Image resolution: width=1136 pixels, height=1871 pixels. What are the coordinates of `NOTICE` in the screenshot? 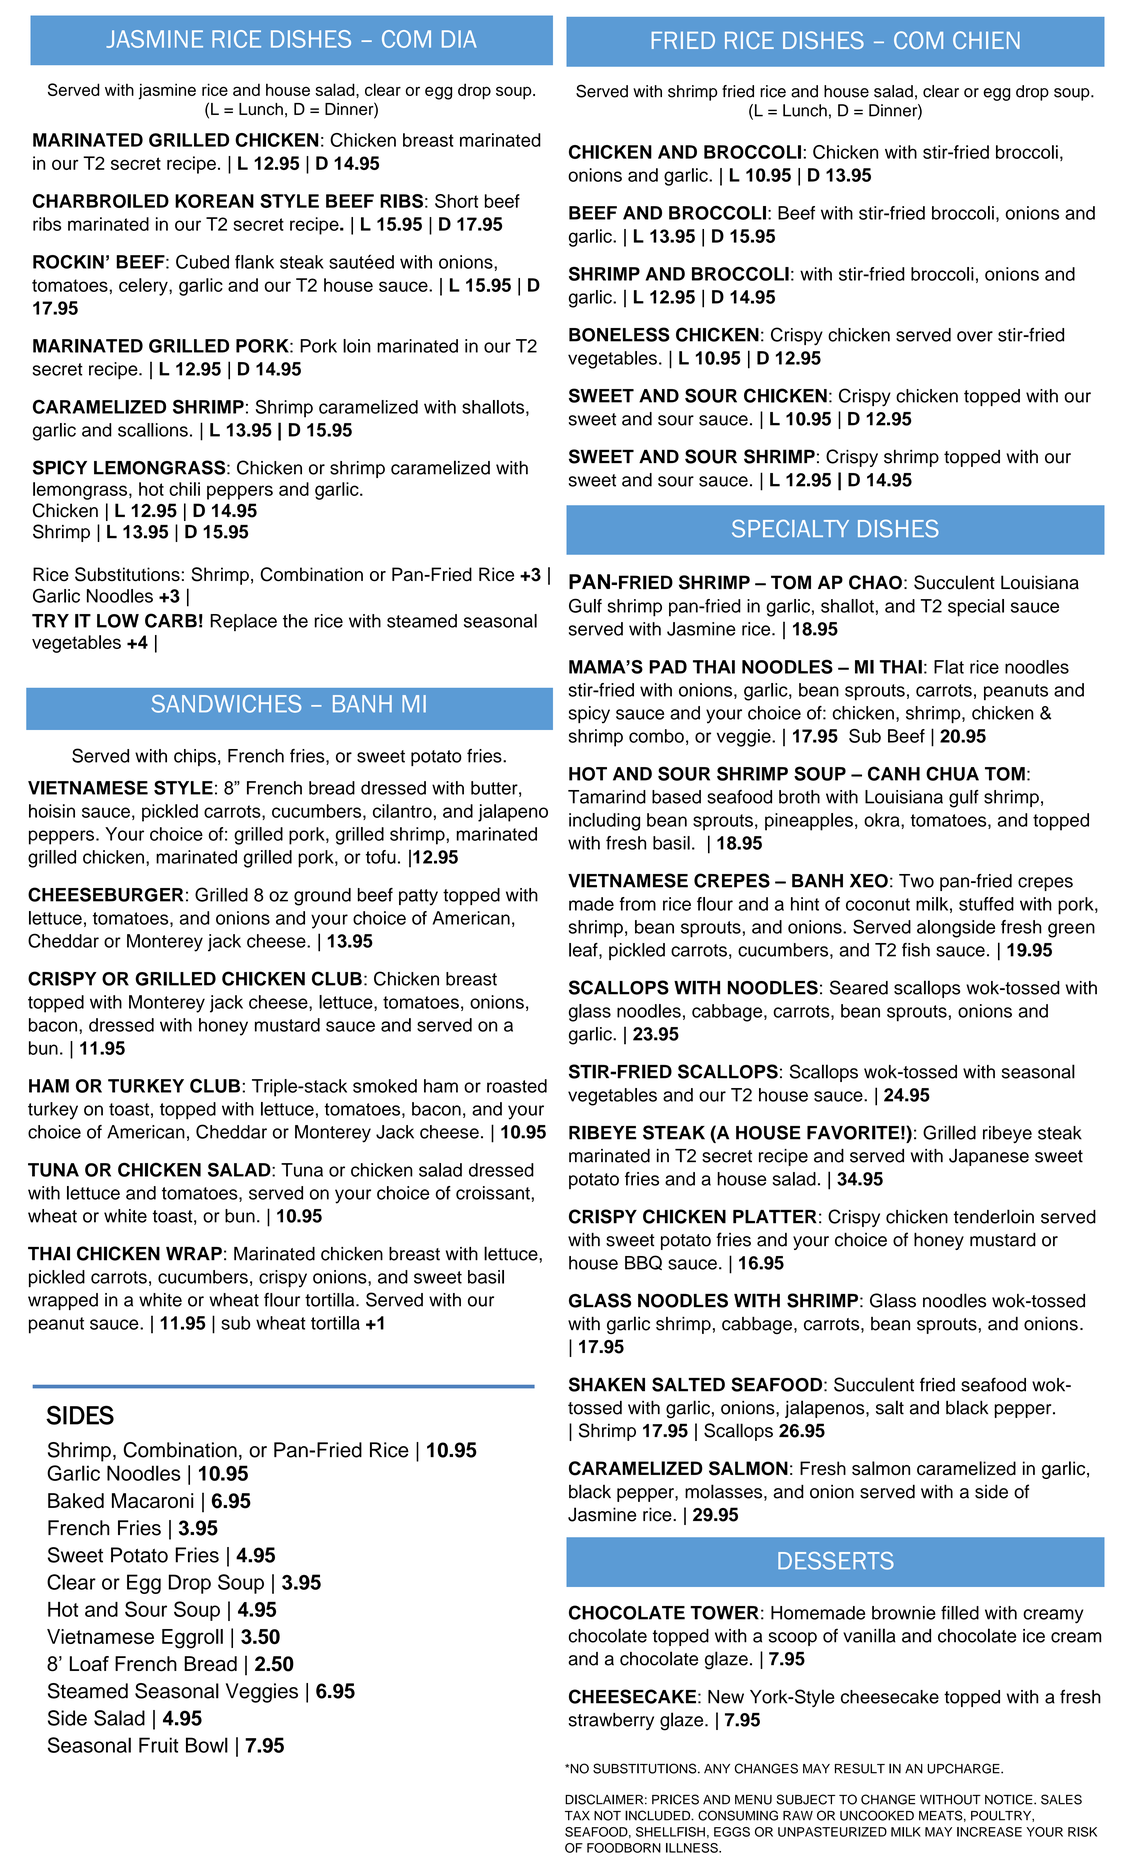 It's located at (1010, 1799).
